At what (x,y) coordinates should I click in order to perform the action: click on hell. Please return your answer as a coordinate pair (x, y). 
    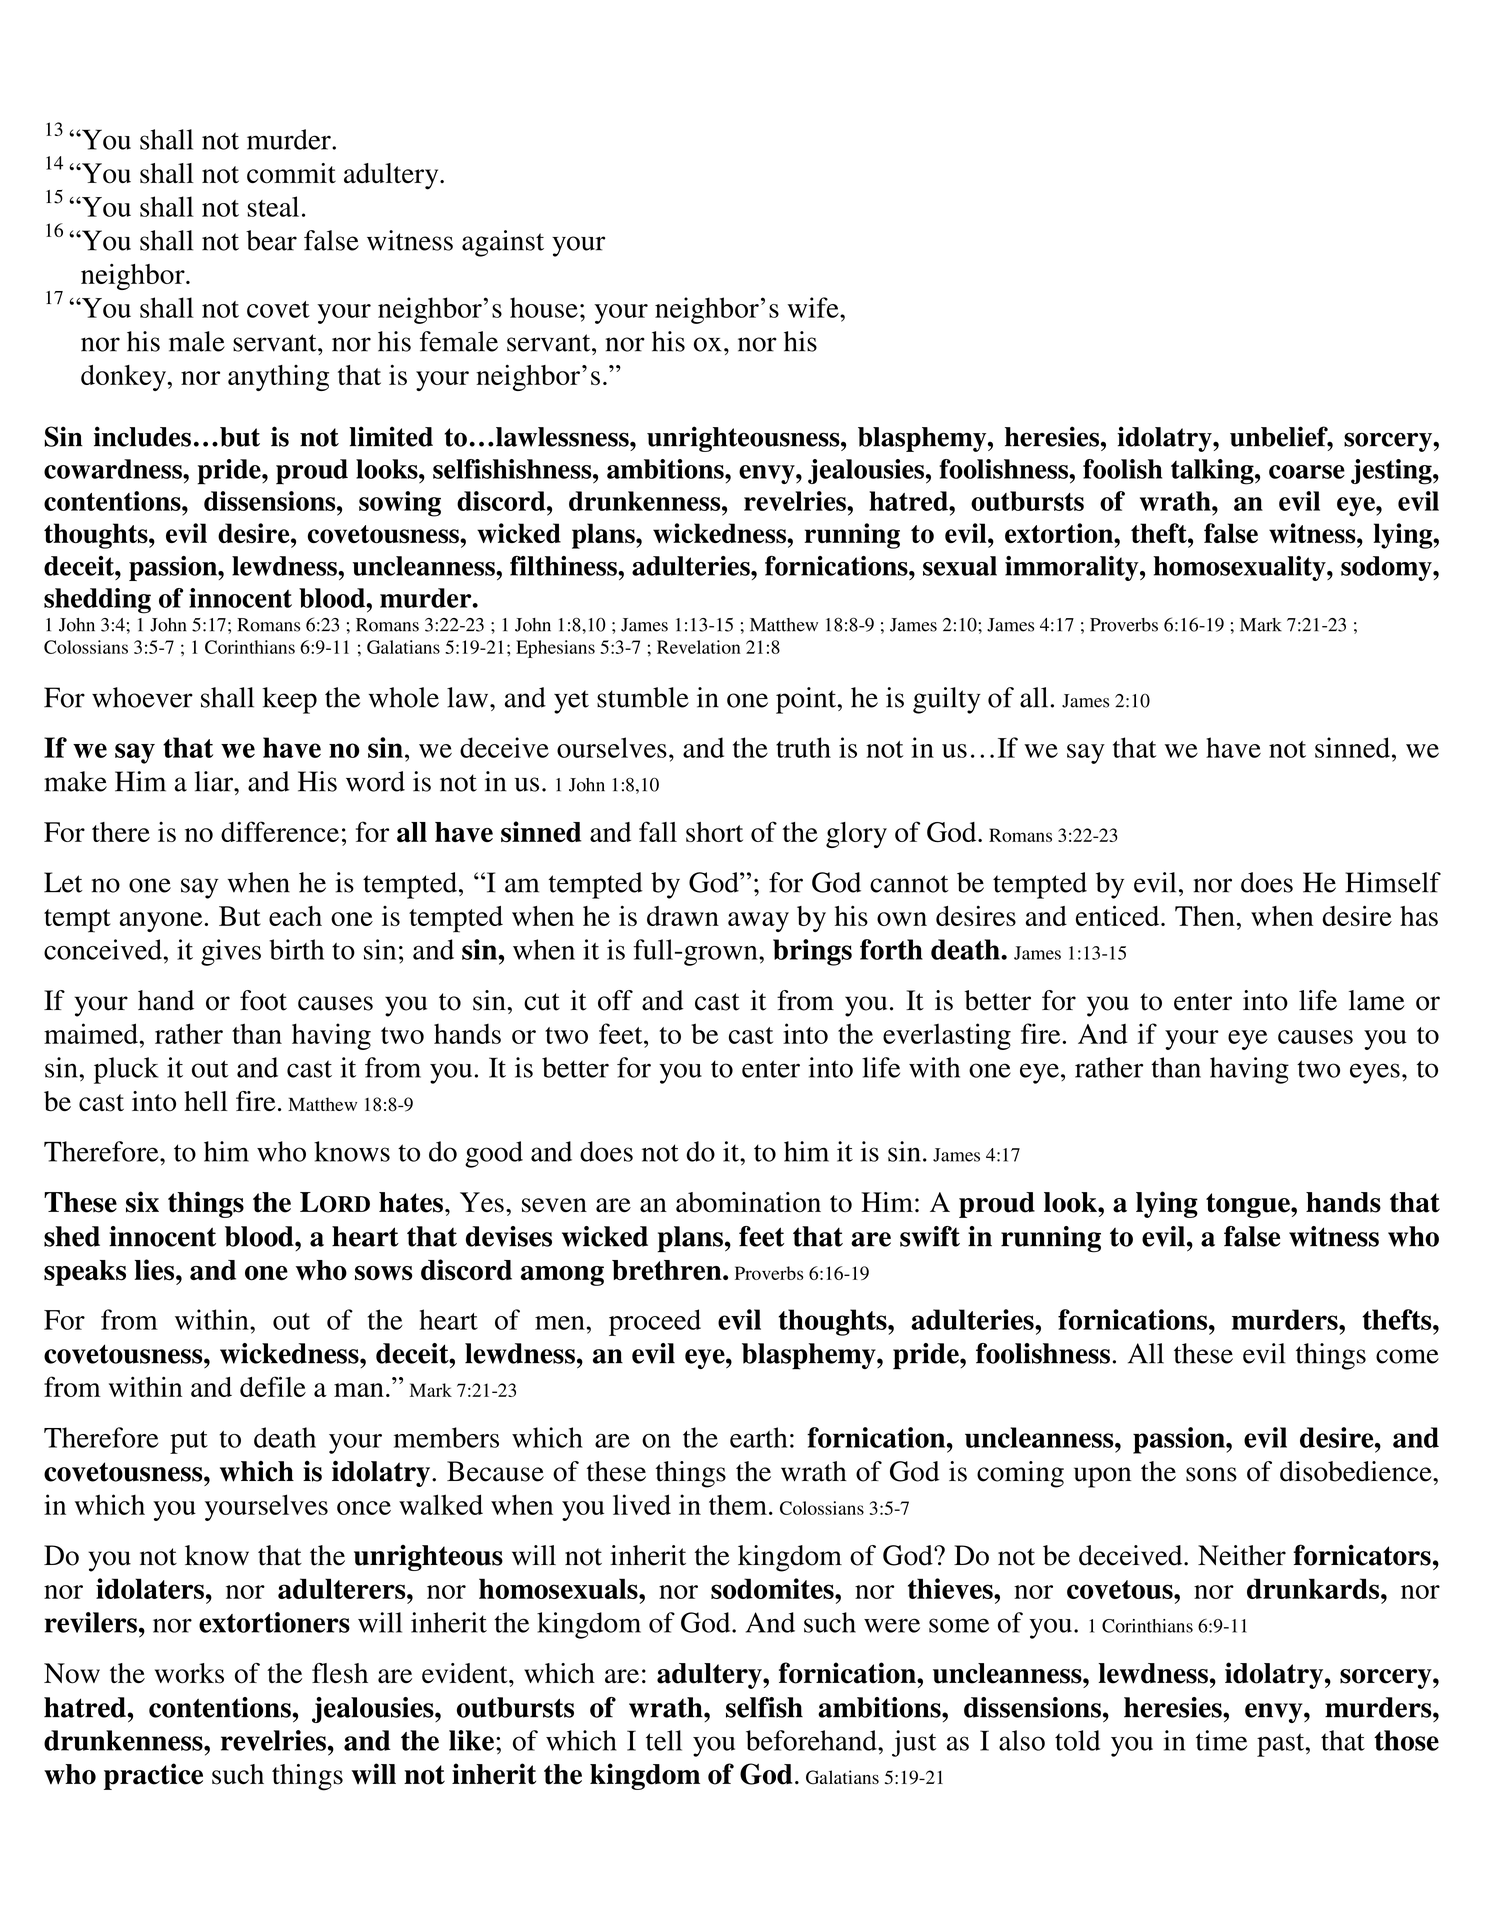
    Looking at the image, I should click on (206, 1101).
